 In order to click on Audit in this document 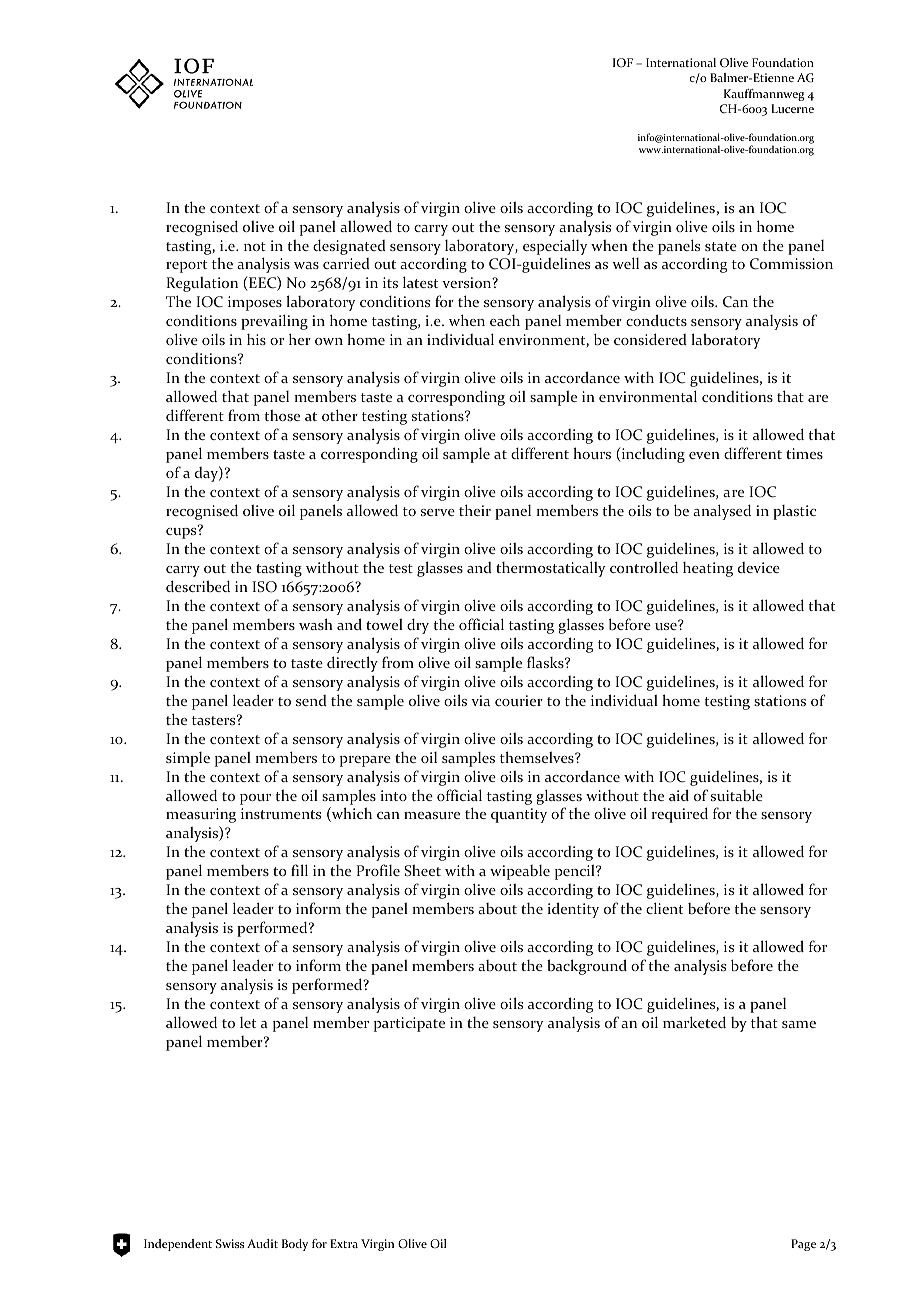, I will do `click(262, 1243)`.
